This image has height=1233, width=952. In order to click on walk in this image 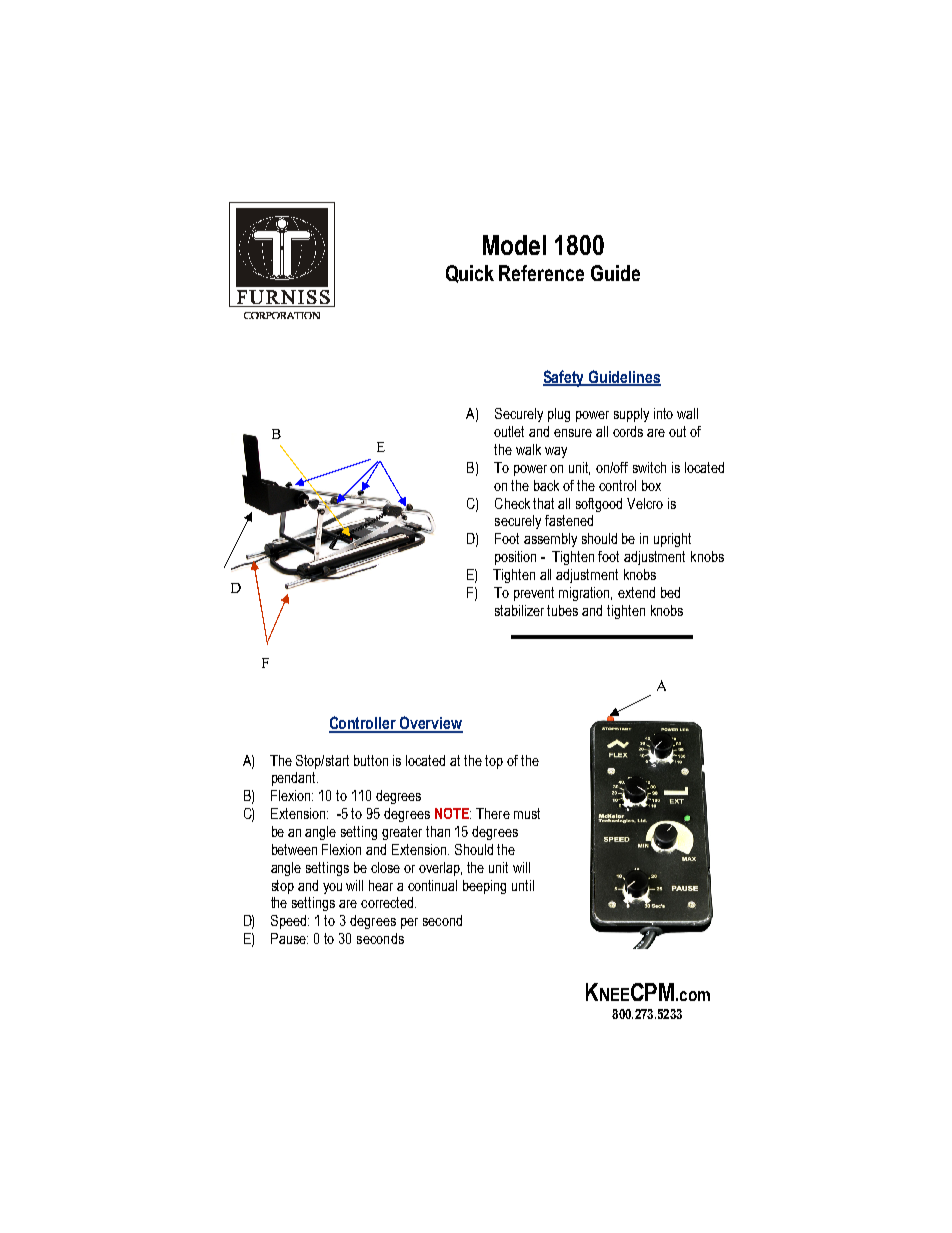, I will do `click(528, 449)`.
